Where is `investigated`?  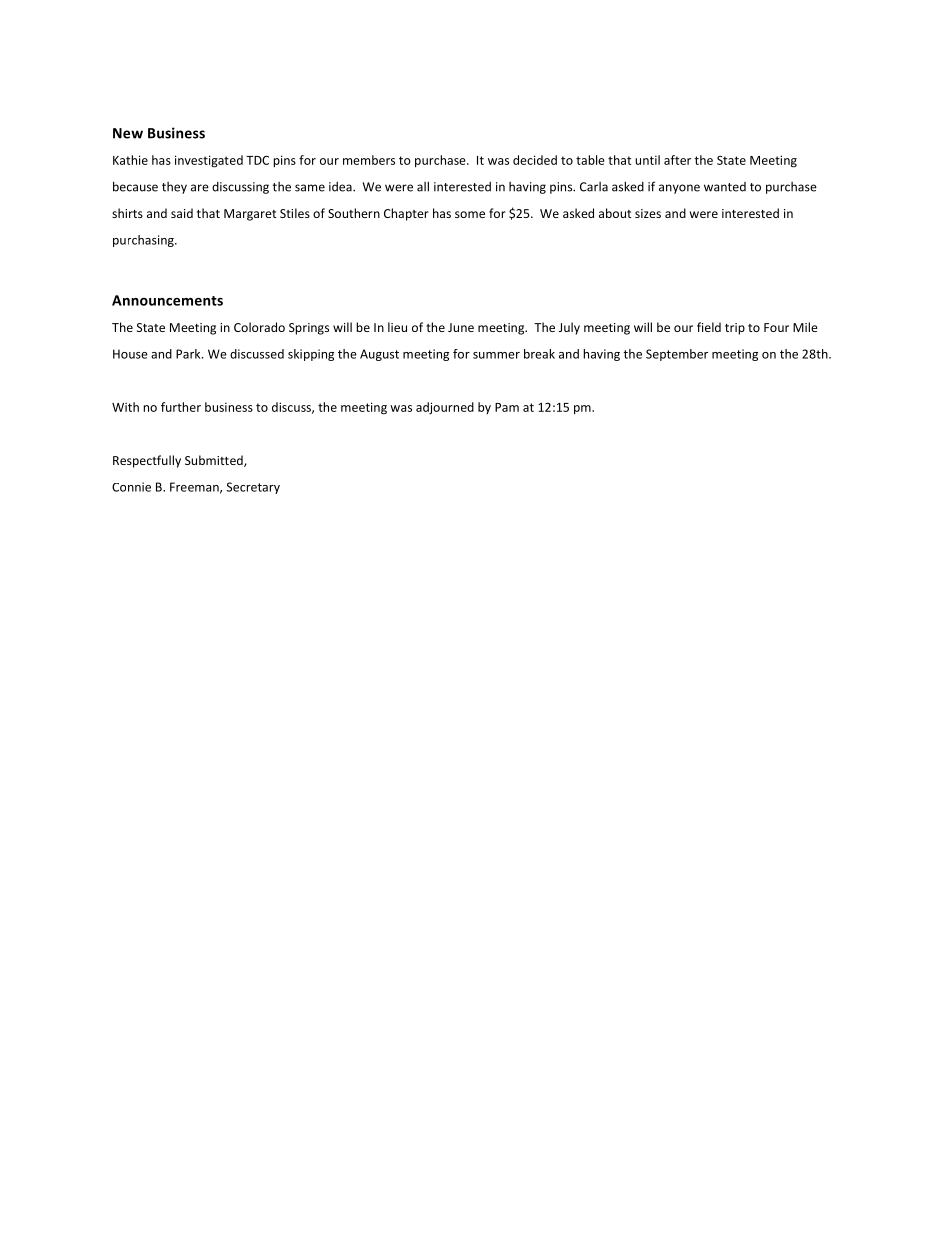 investigated is located at coordinates (209, 161).
